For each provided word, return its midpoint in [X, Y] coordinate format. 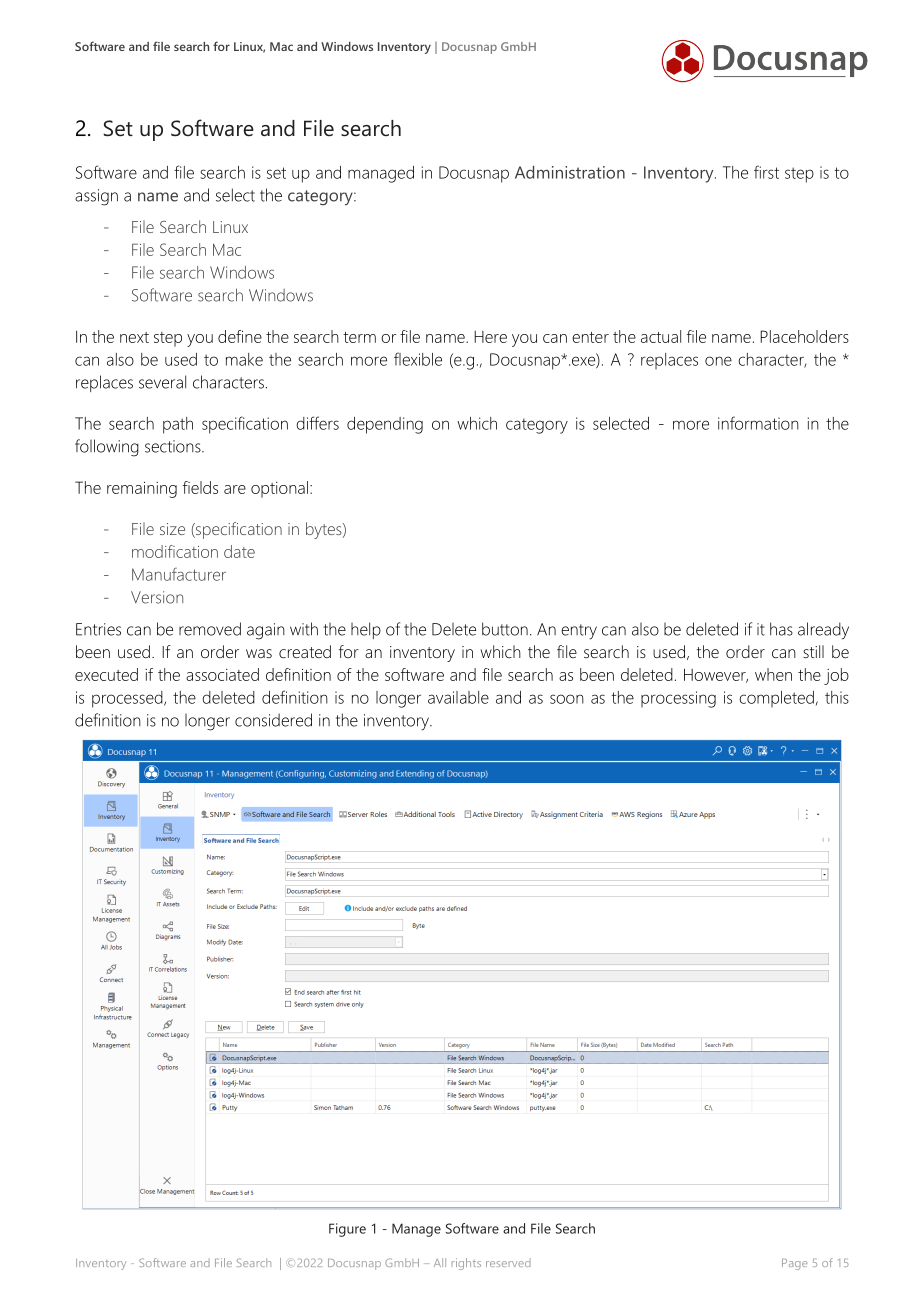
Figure [347, 1230]
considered [273, 720]
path [178, 425]
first [766, 172]
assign [96, 197]
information [758, 423]
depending [385, 425]
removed [210, 629]
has [781, 629]
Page [794, 1264]
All [440, 1262]
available [458, 697]
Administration [570, 172]
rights [466, 1264]
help [366, 630]
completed [776, 699]
